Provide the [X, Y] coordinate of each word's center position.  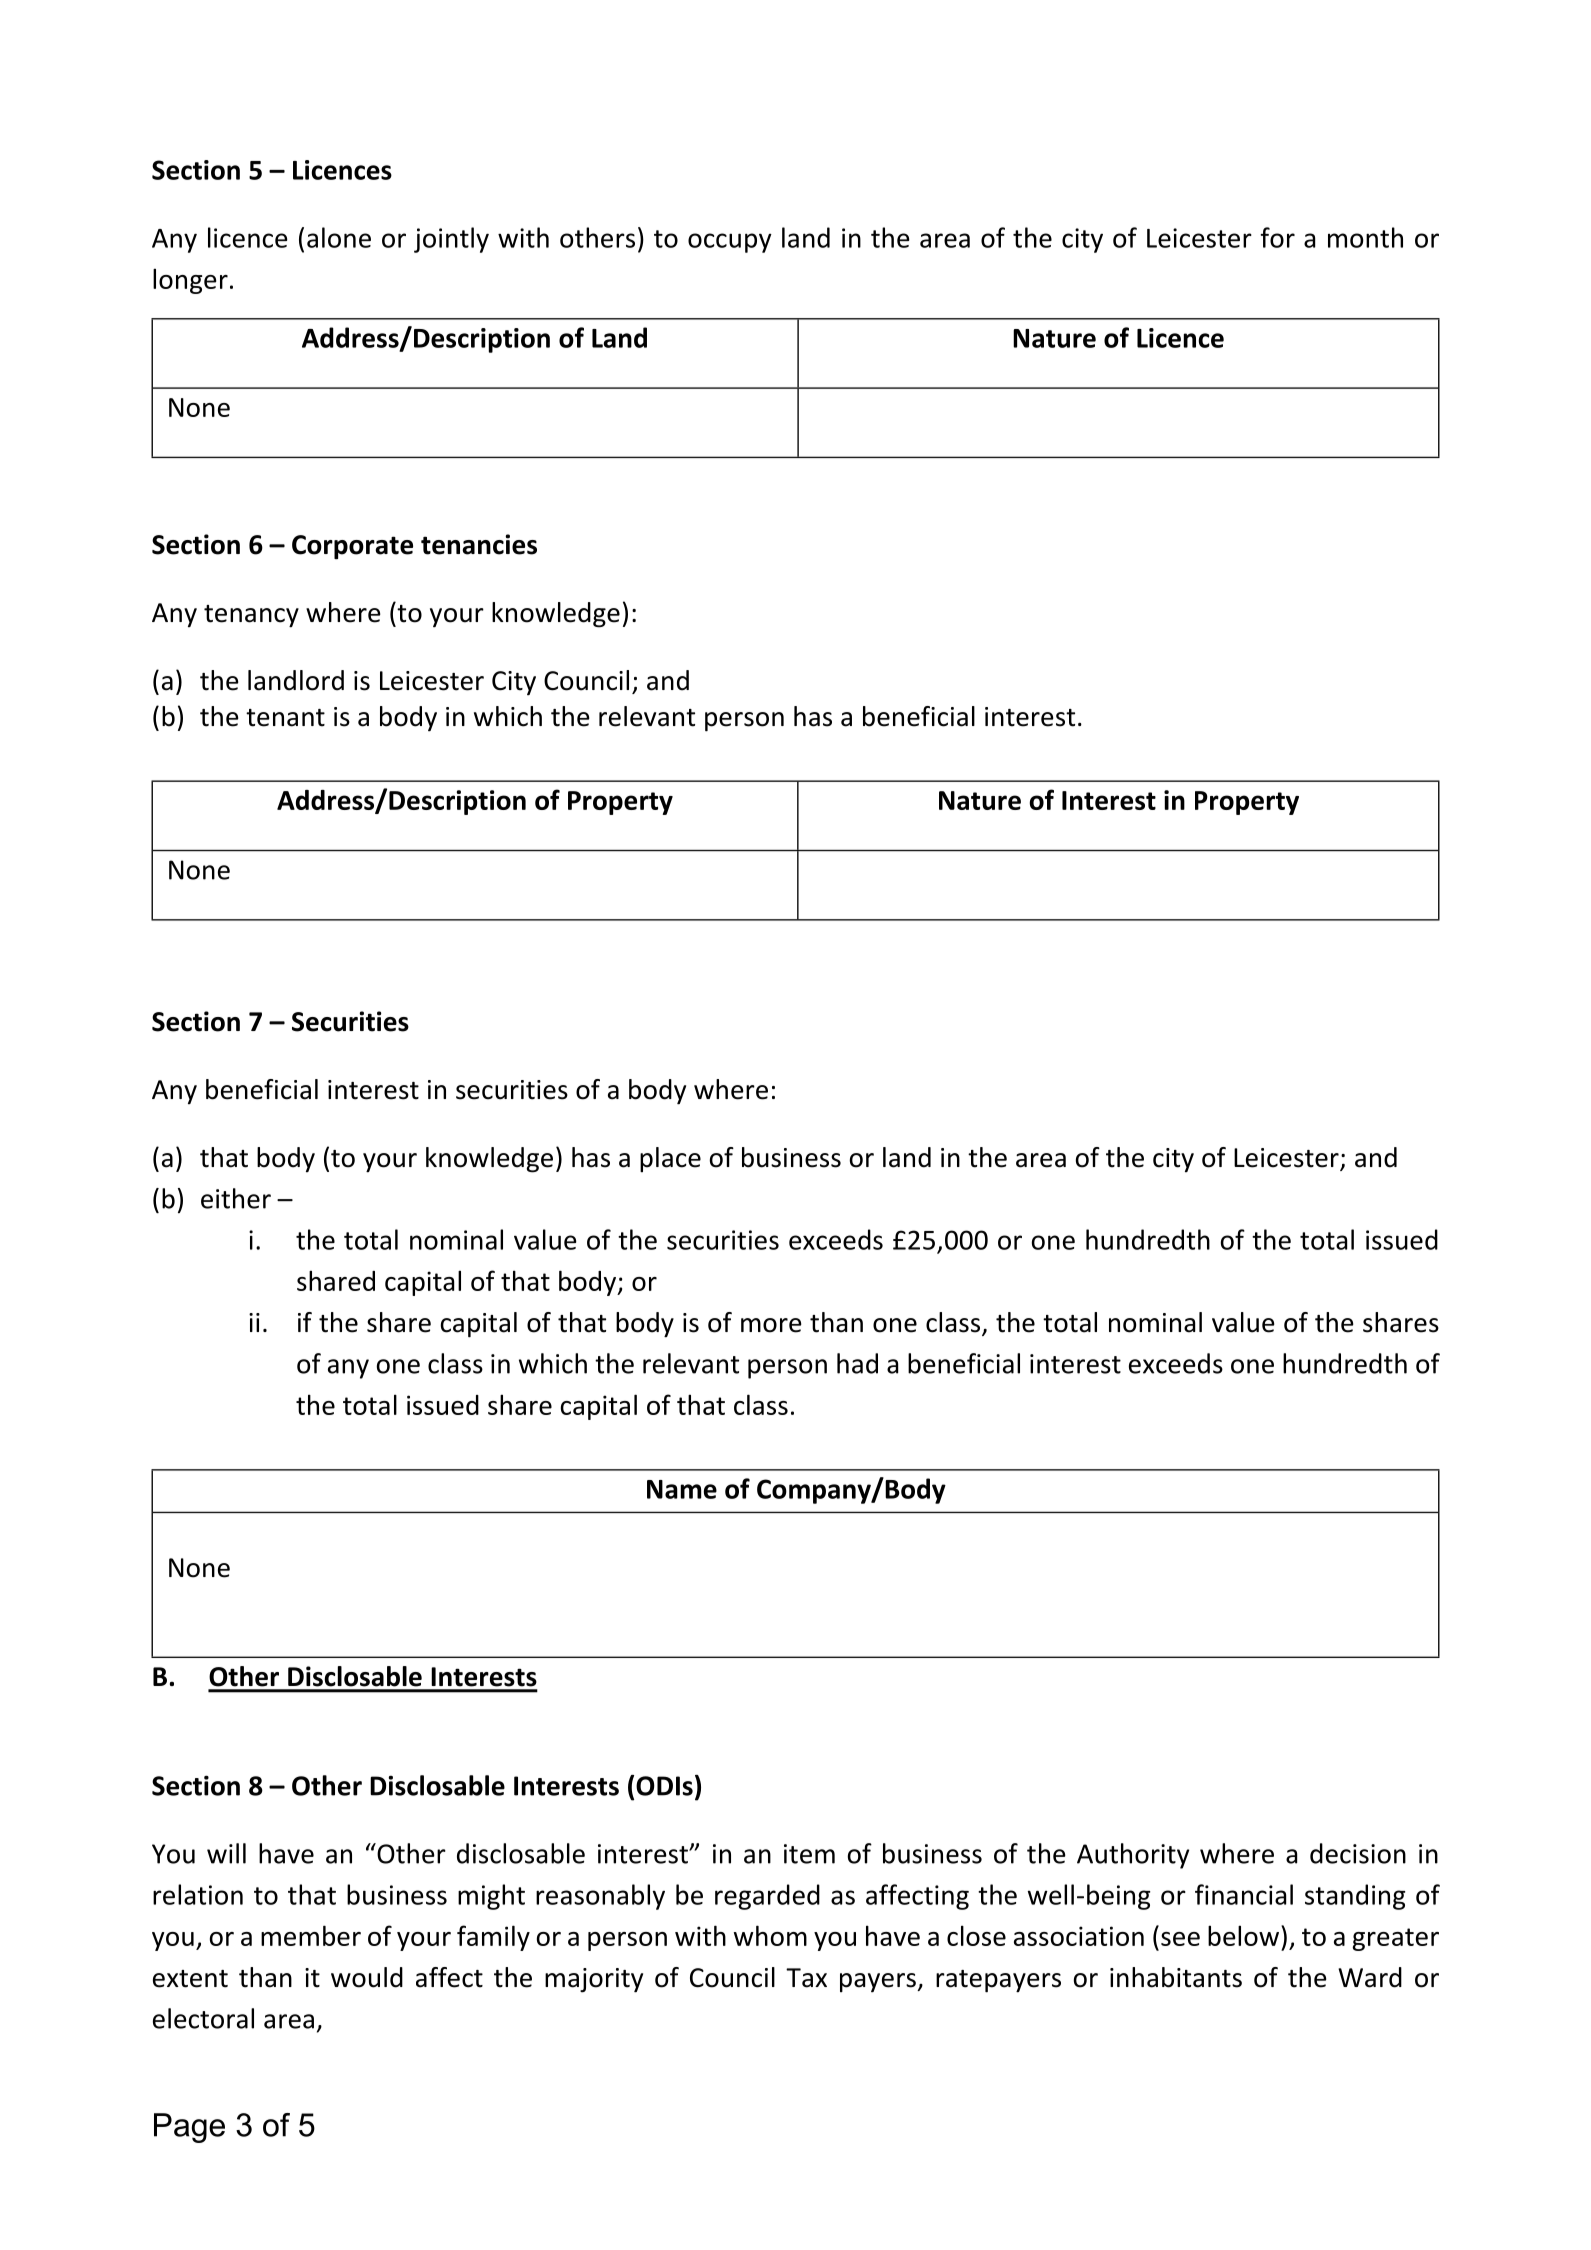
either [236, 1198]
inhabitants [1176, 1977]
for [1278, 237]
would [367, 1977]
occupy [730, 243]
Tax [806, 1978]
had [857, 1363]
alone [339, 237]
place [670, 1160]
